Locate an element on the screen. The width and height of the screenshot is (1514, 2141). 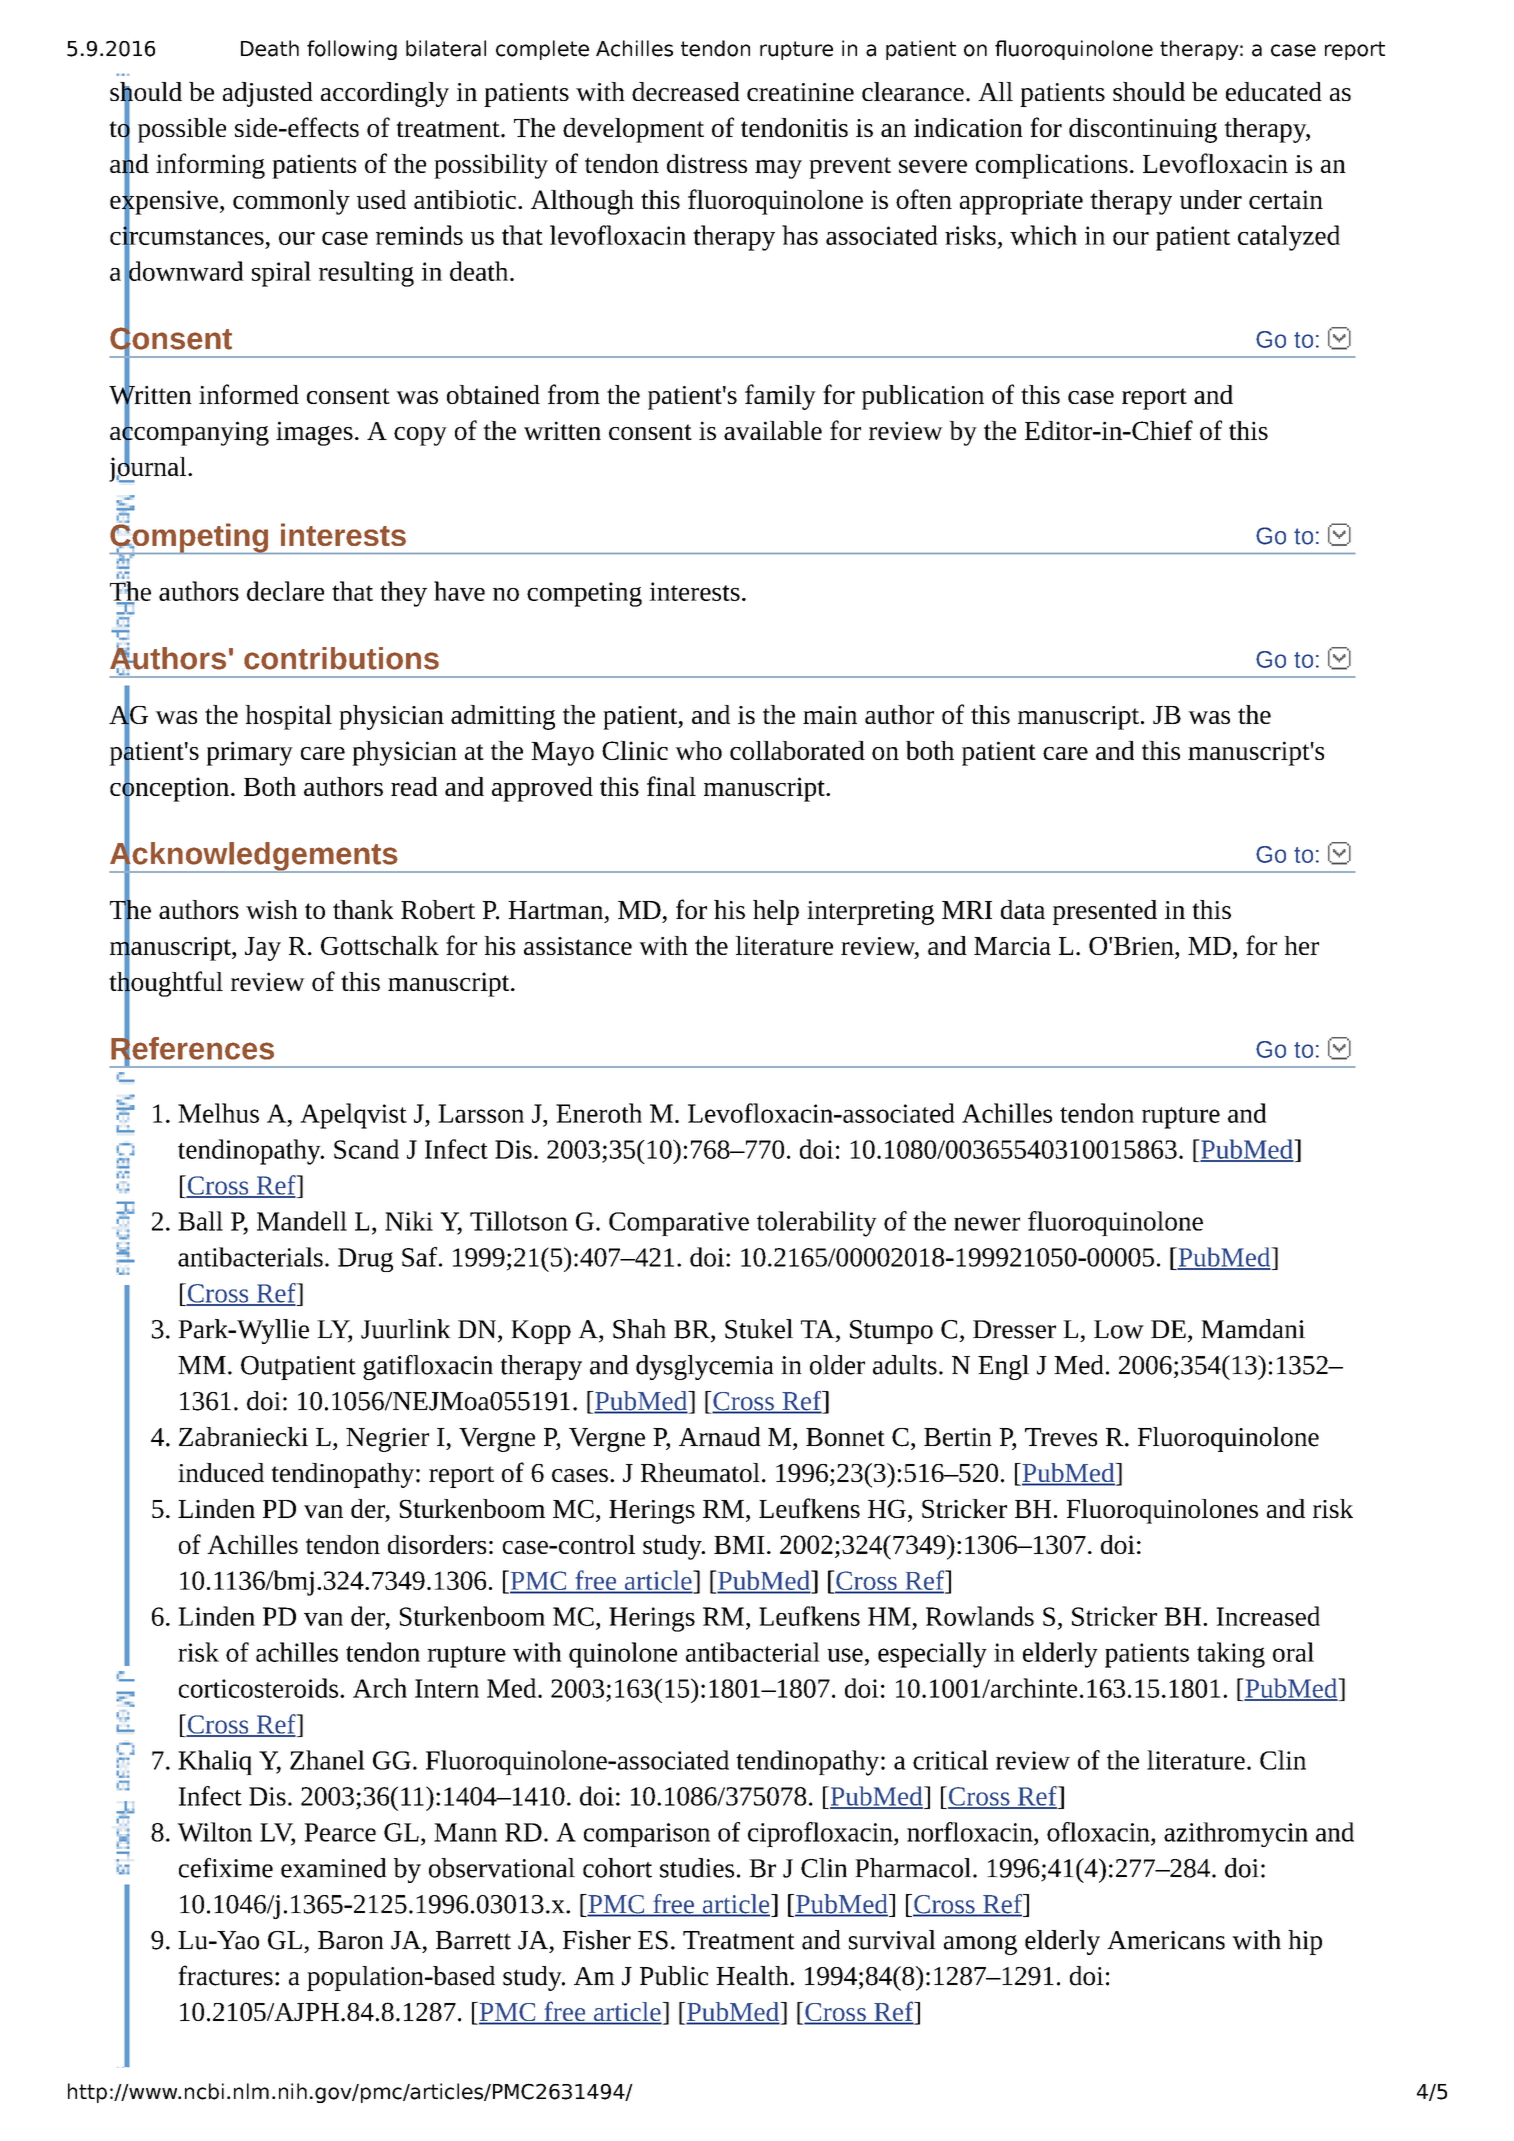
discontinuing is located at coordinates (1143, 130).
